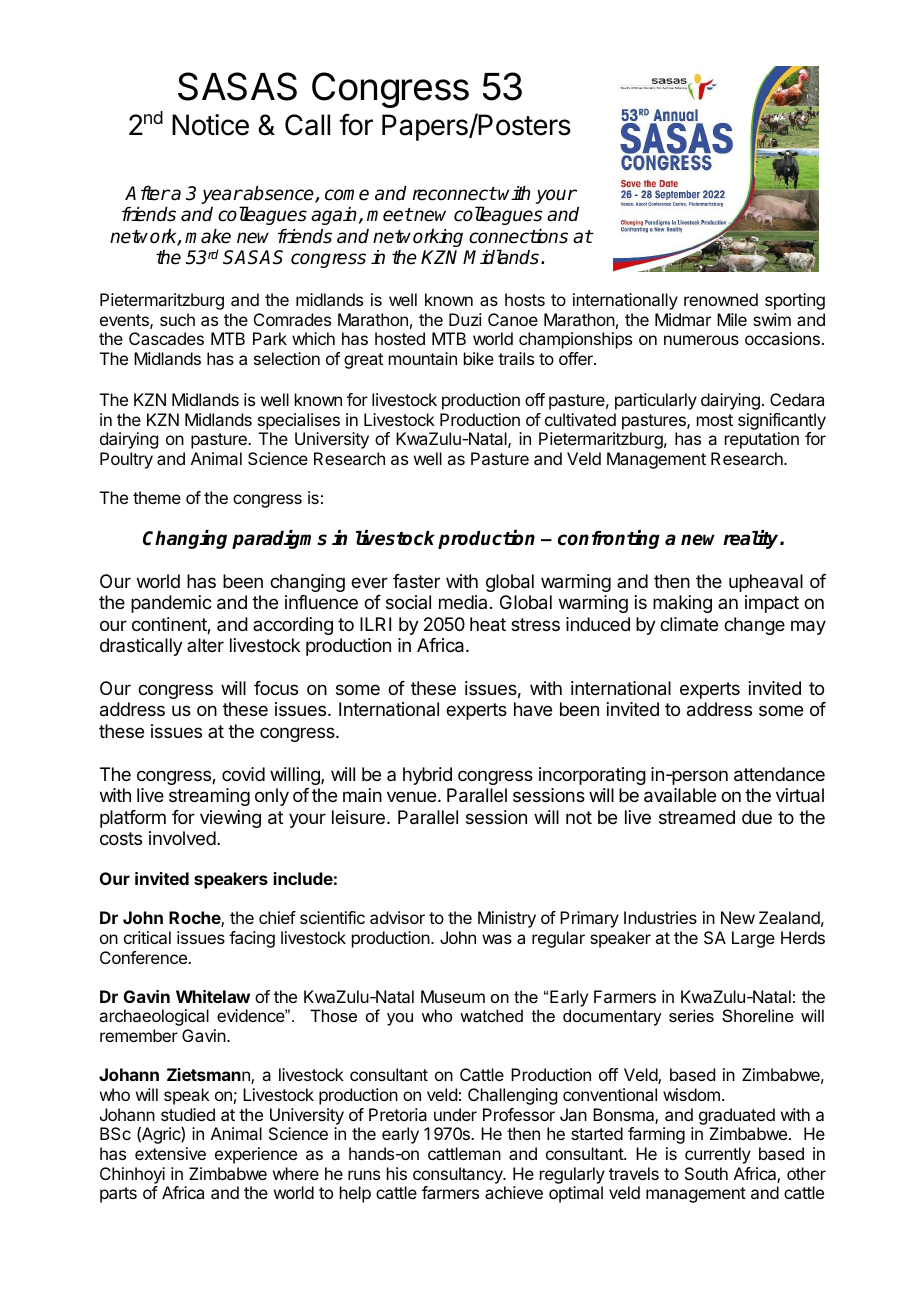 Image resolution: width=924 pixels, height=1308 pixels. What do you see at coordinates (753, 939) in the image?
I see `Large` at bounding box center [753, 939].
